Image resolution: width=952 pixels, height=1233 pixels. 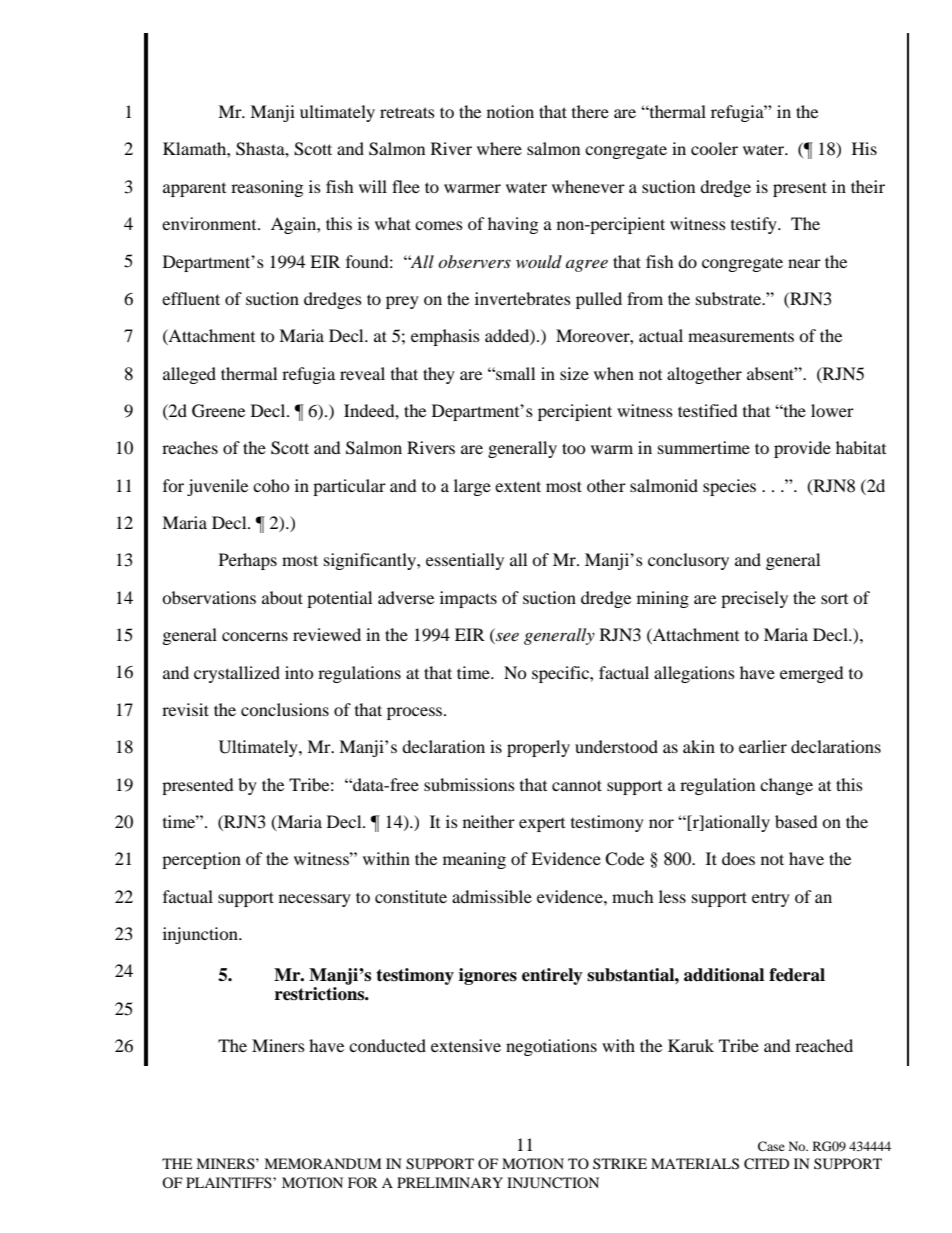 What do you see at coordinates (230, 1182) in the document?
I see `PLAINTIFFS` at bounding box center [230, 1182].
